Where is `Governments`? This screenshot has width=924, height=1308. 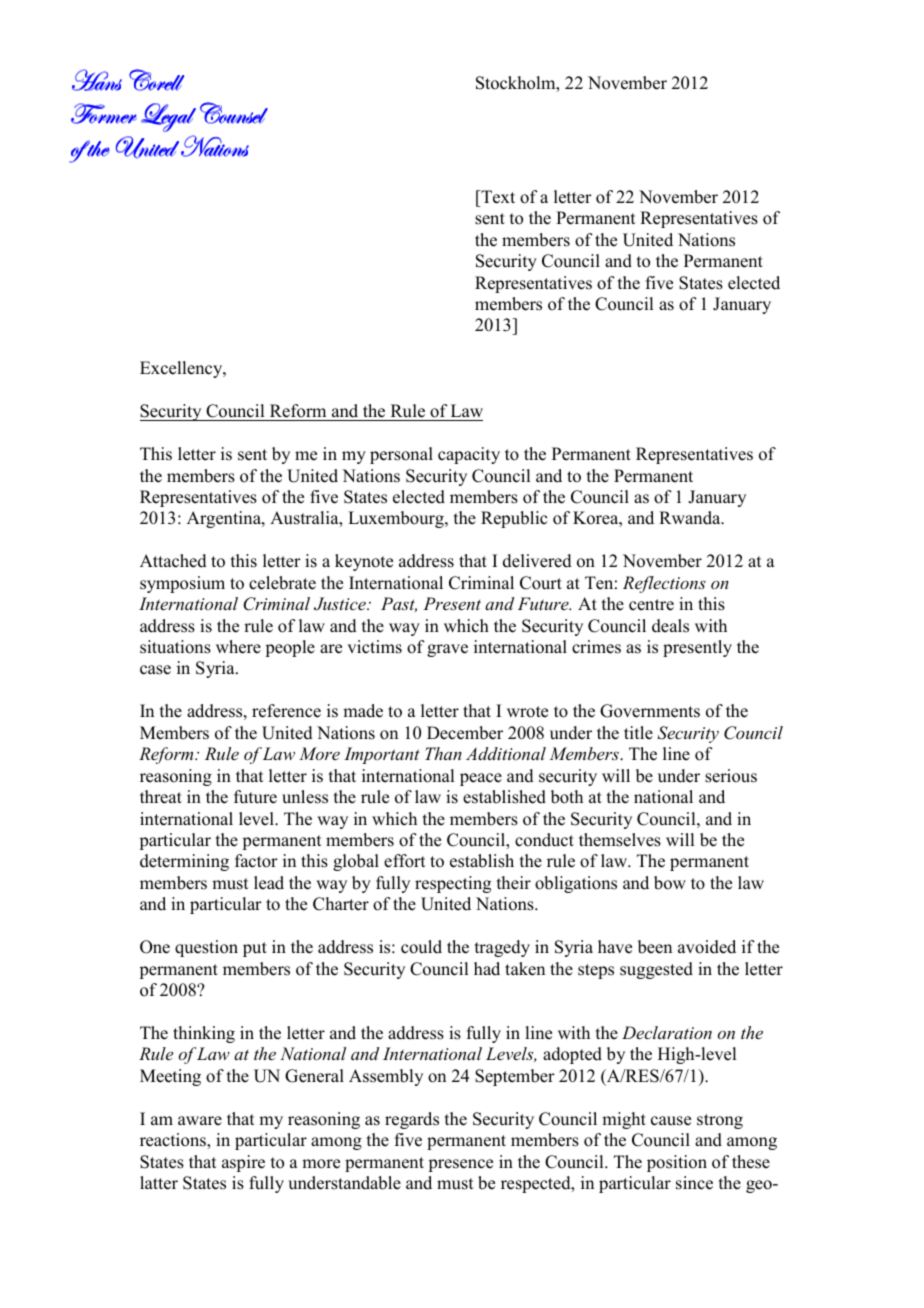
Governments is located at coordinates (650, 711).
